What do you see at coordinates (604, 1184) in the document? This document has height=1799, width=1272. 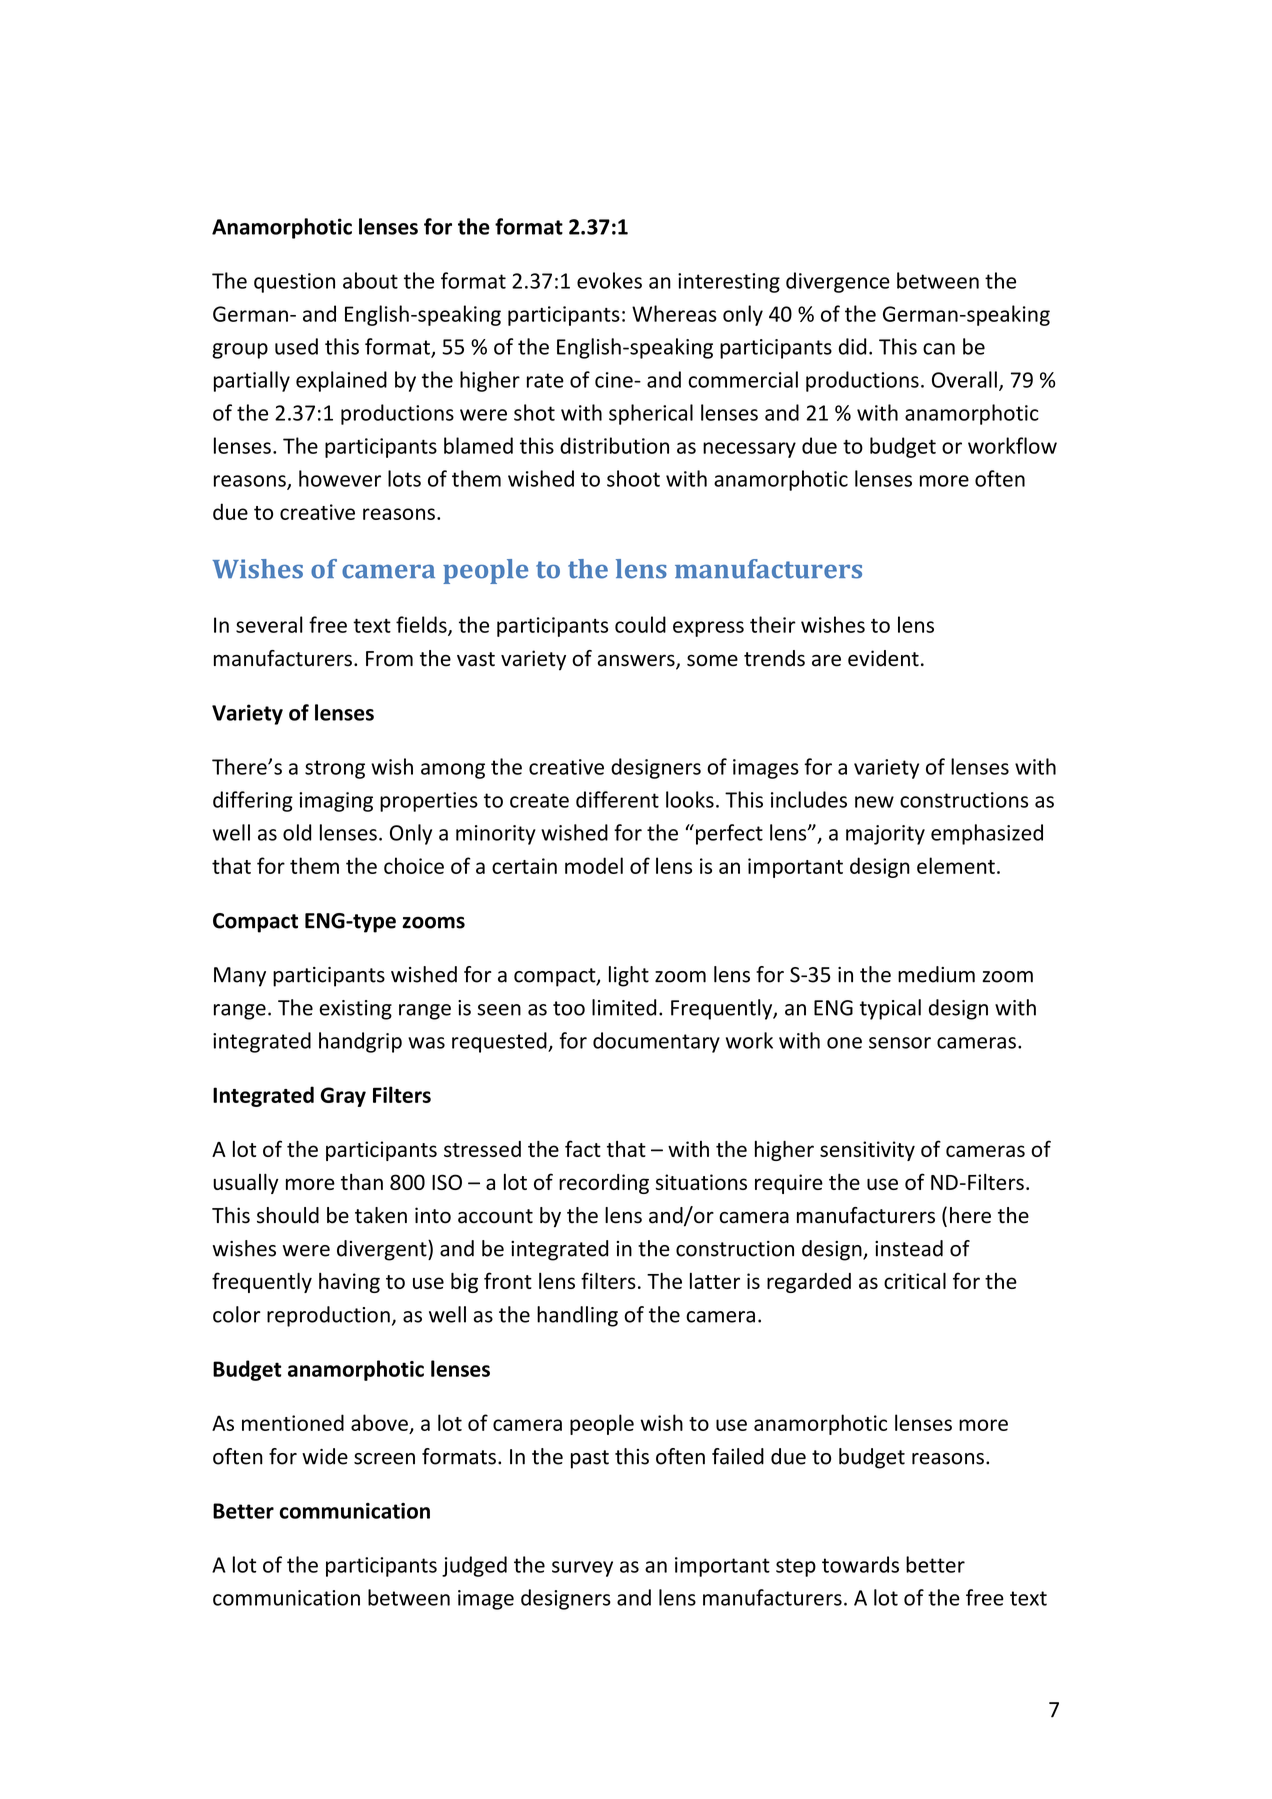 I see `recording` at bounding box center [604, 1184].
